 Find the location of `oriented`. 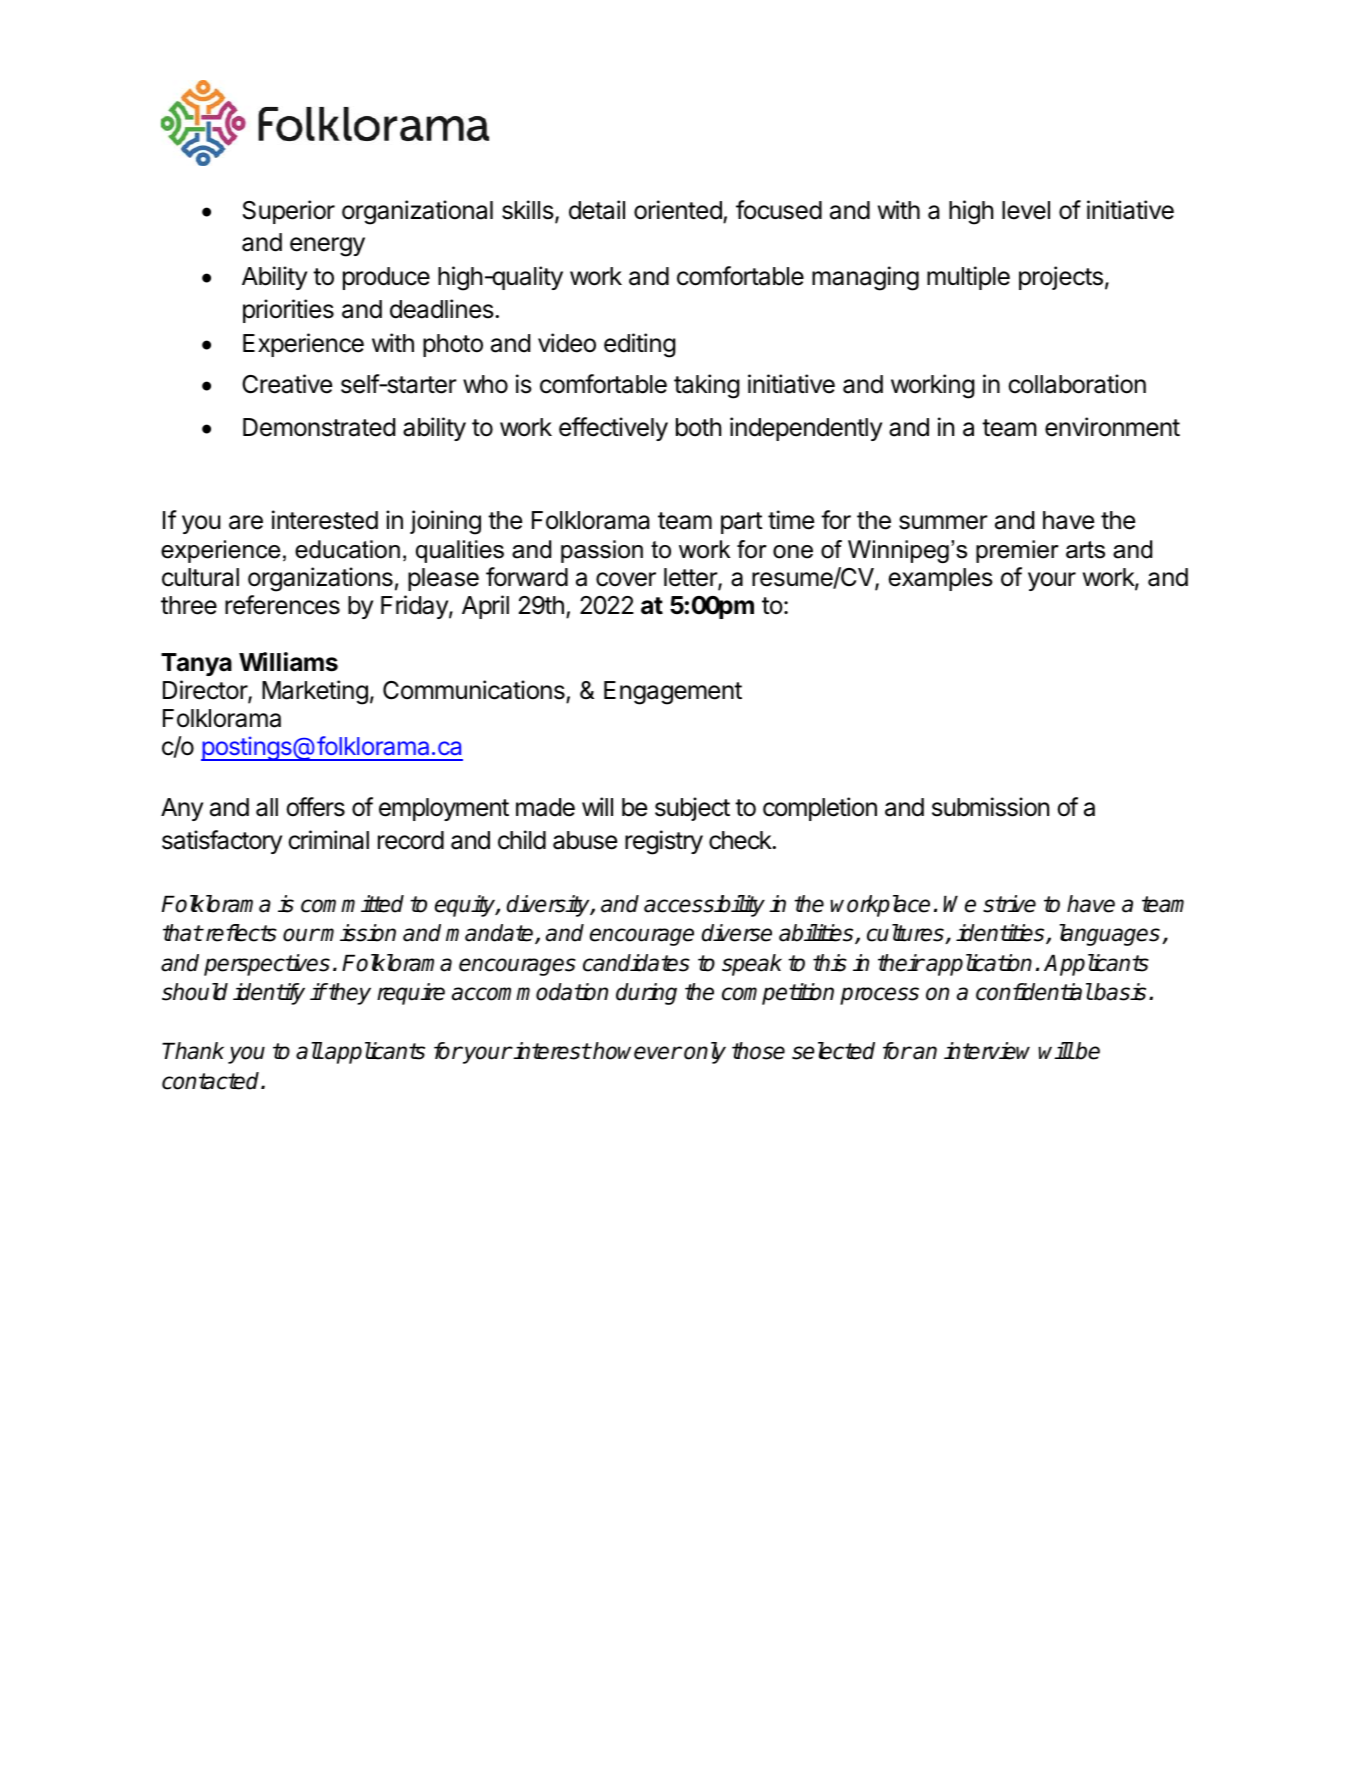

oriented is located at coordinates (678, 210).
